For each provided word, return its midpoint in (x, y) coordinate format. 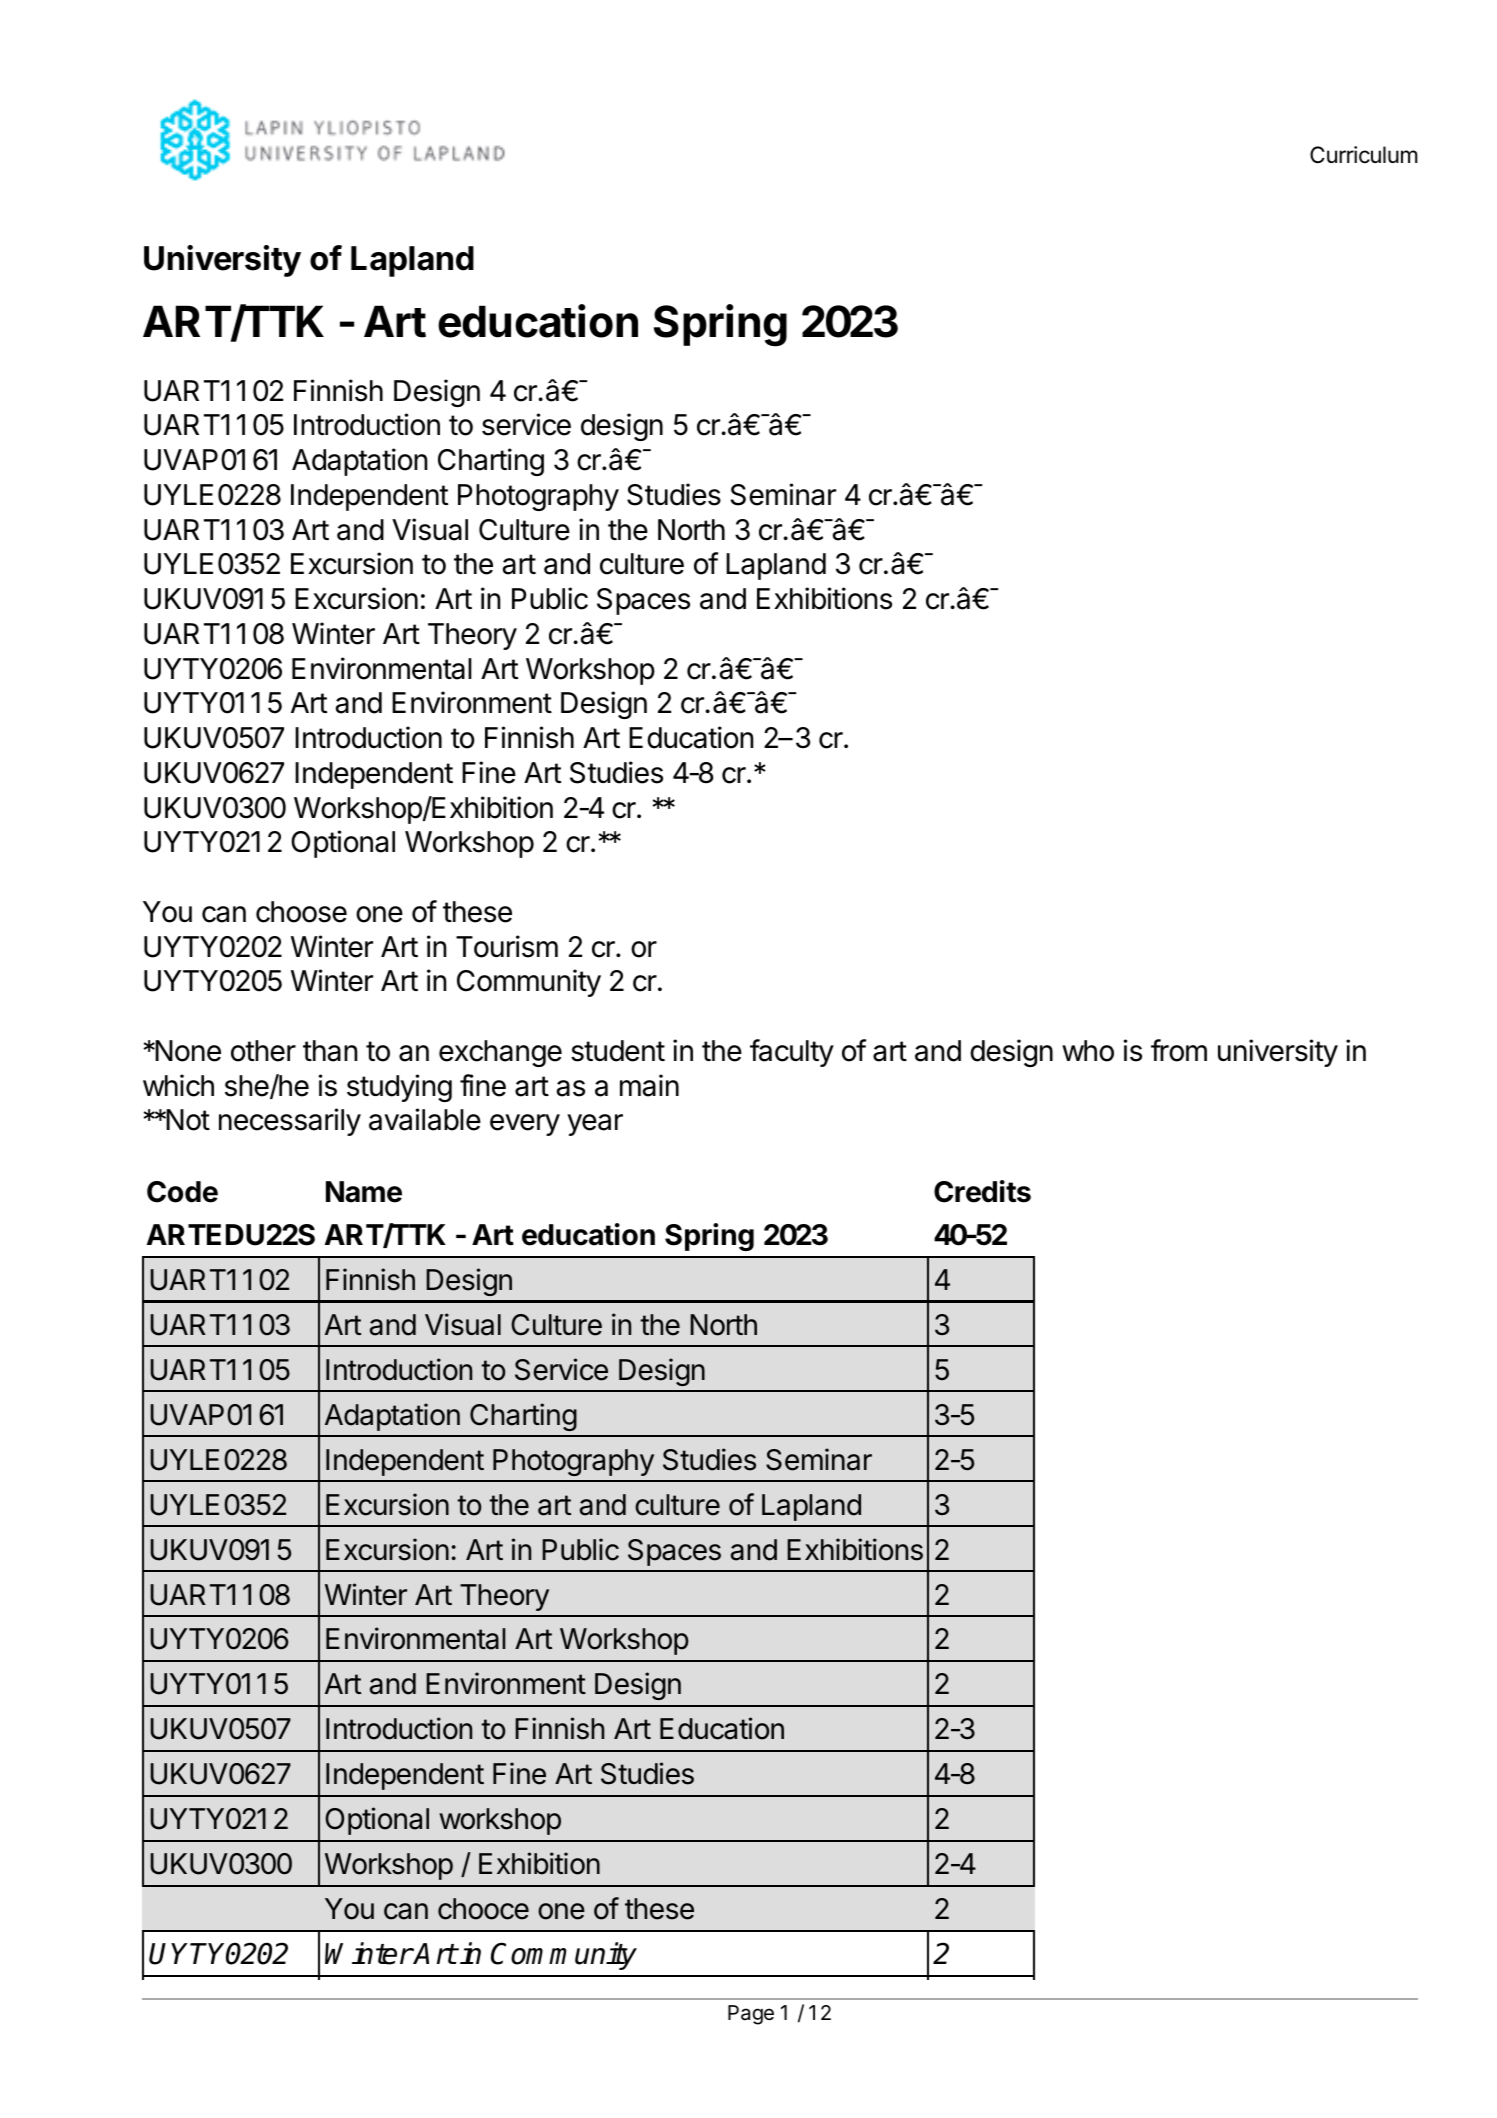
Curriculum (1364, 155)
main (649, 1085)
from (1179, 1050)
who (1088, 1051)
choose (301, 912)
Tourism (507, 946)
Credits (982, 1191)
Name (364, 1192)
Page (751, 2015)
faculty (792, 1053)
